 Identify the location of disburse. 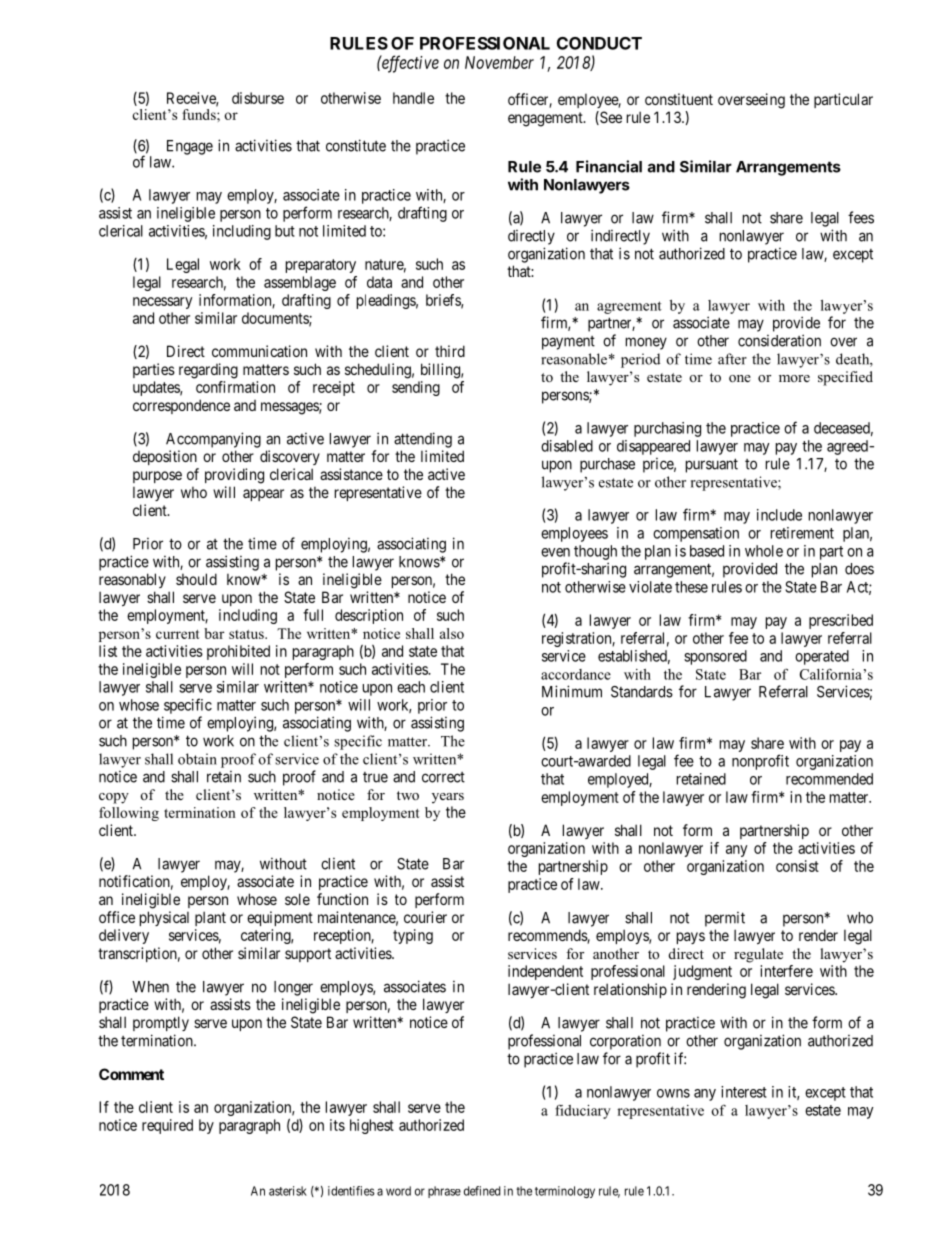
(258, 98).
